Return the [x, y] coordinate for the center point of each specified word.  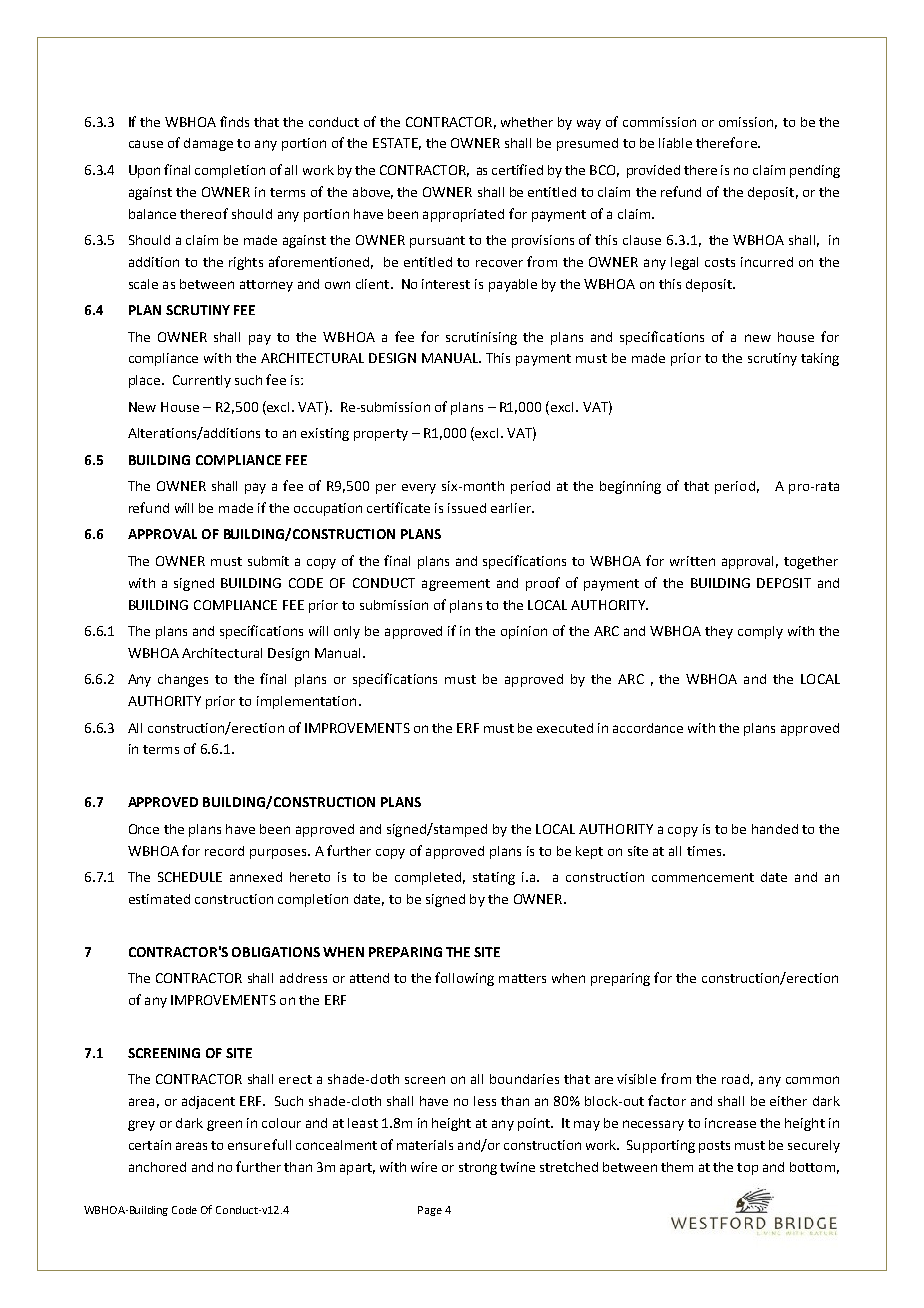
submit [268, 561]
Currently [202, 381]
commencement [703, 877]
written [692, 561]
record [224, 851]
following [464, 979]
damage [208, 144]
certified [517, 169]
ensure [249, 1146]
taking [820, 359]
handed [775, 829]
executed [565, 728]
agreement [456, 585]
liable [675, 143]
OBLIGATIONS [276, 952]
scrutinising [481, 338]
